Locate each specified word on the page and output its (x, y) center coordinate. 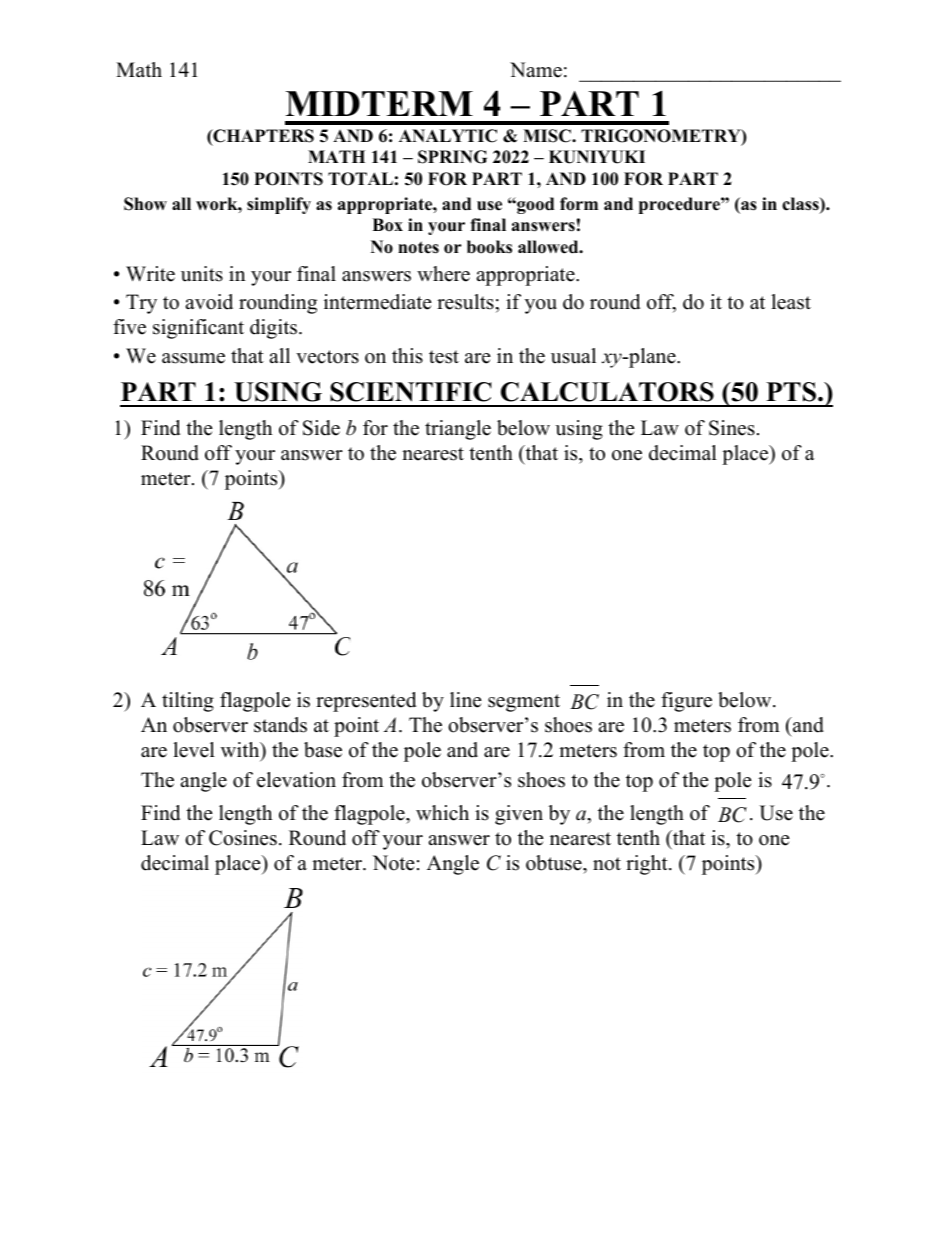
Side (321, 428)
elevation (296, 780)
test (444, 357)
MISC (548, 136)
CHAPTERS (262, 137)
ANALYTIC (448, 136)
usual (573, 356)
